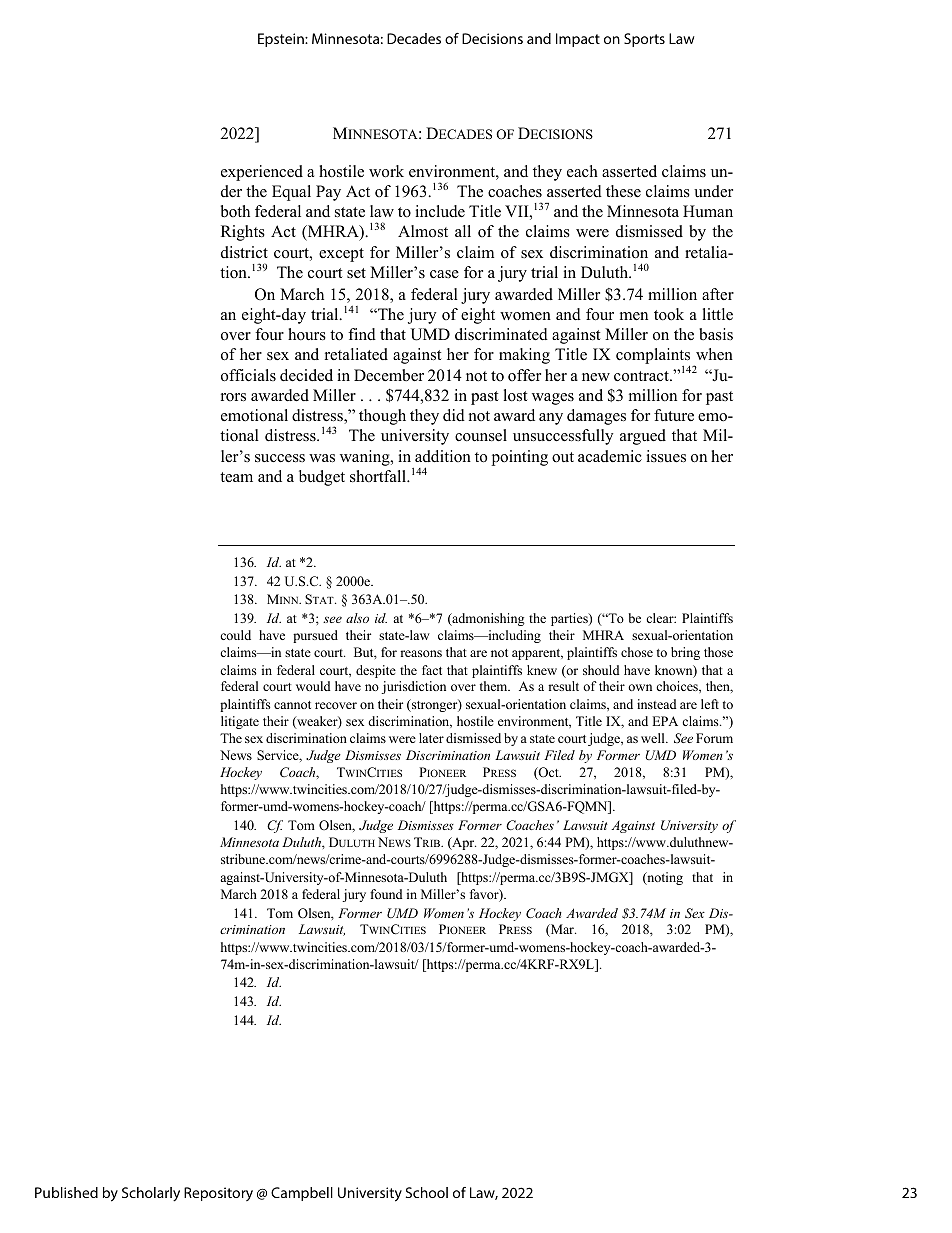 The height and width of the screenshot is (1233, 952). Describe the element at coordinates (151, 1194) in the screenshot. I see `Scholarly` at that location.
